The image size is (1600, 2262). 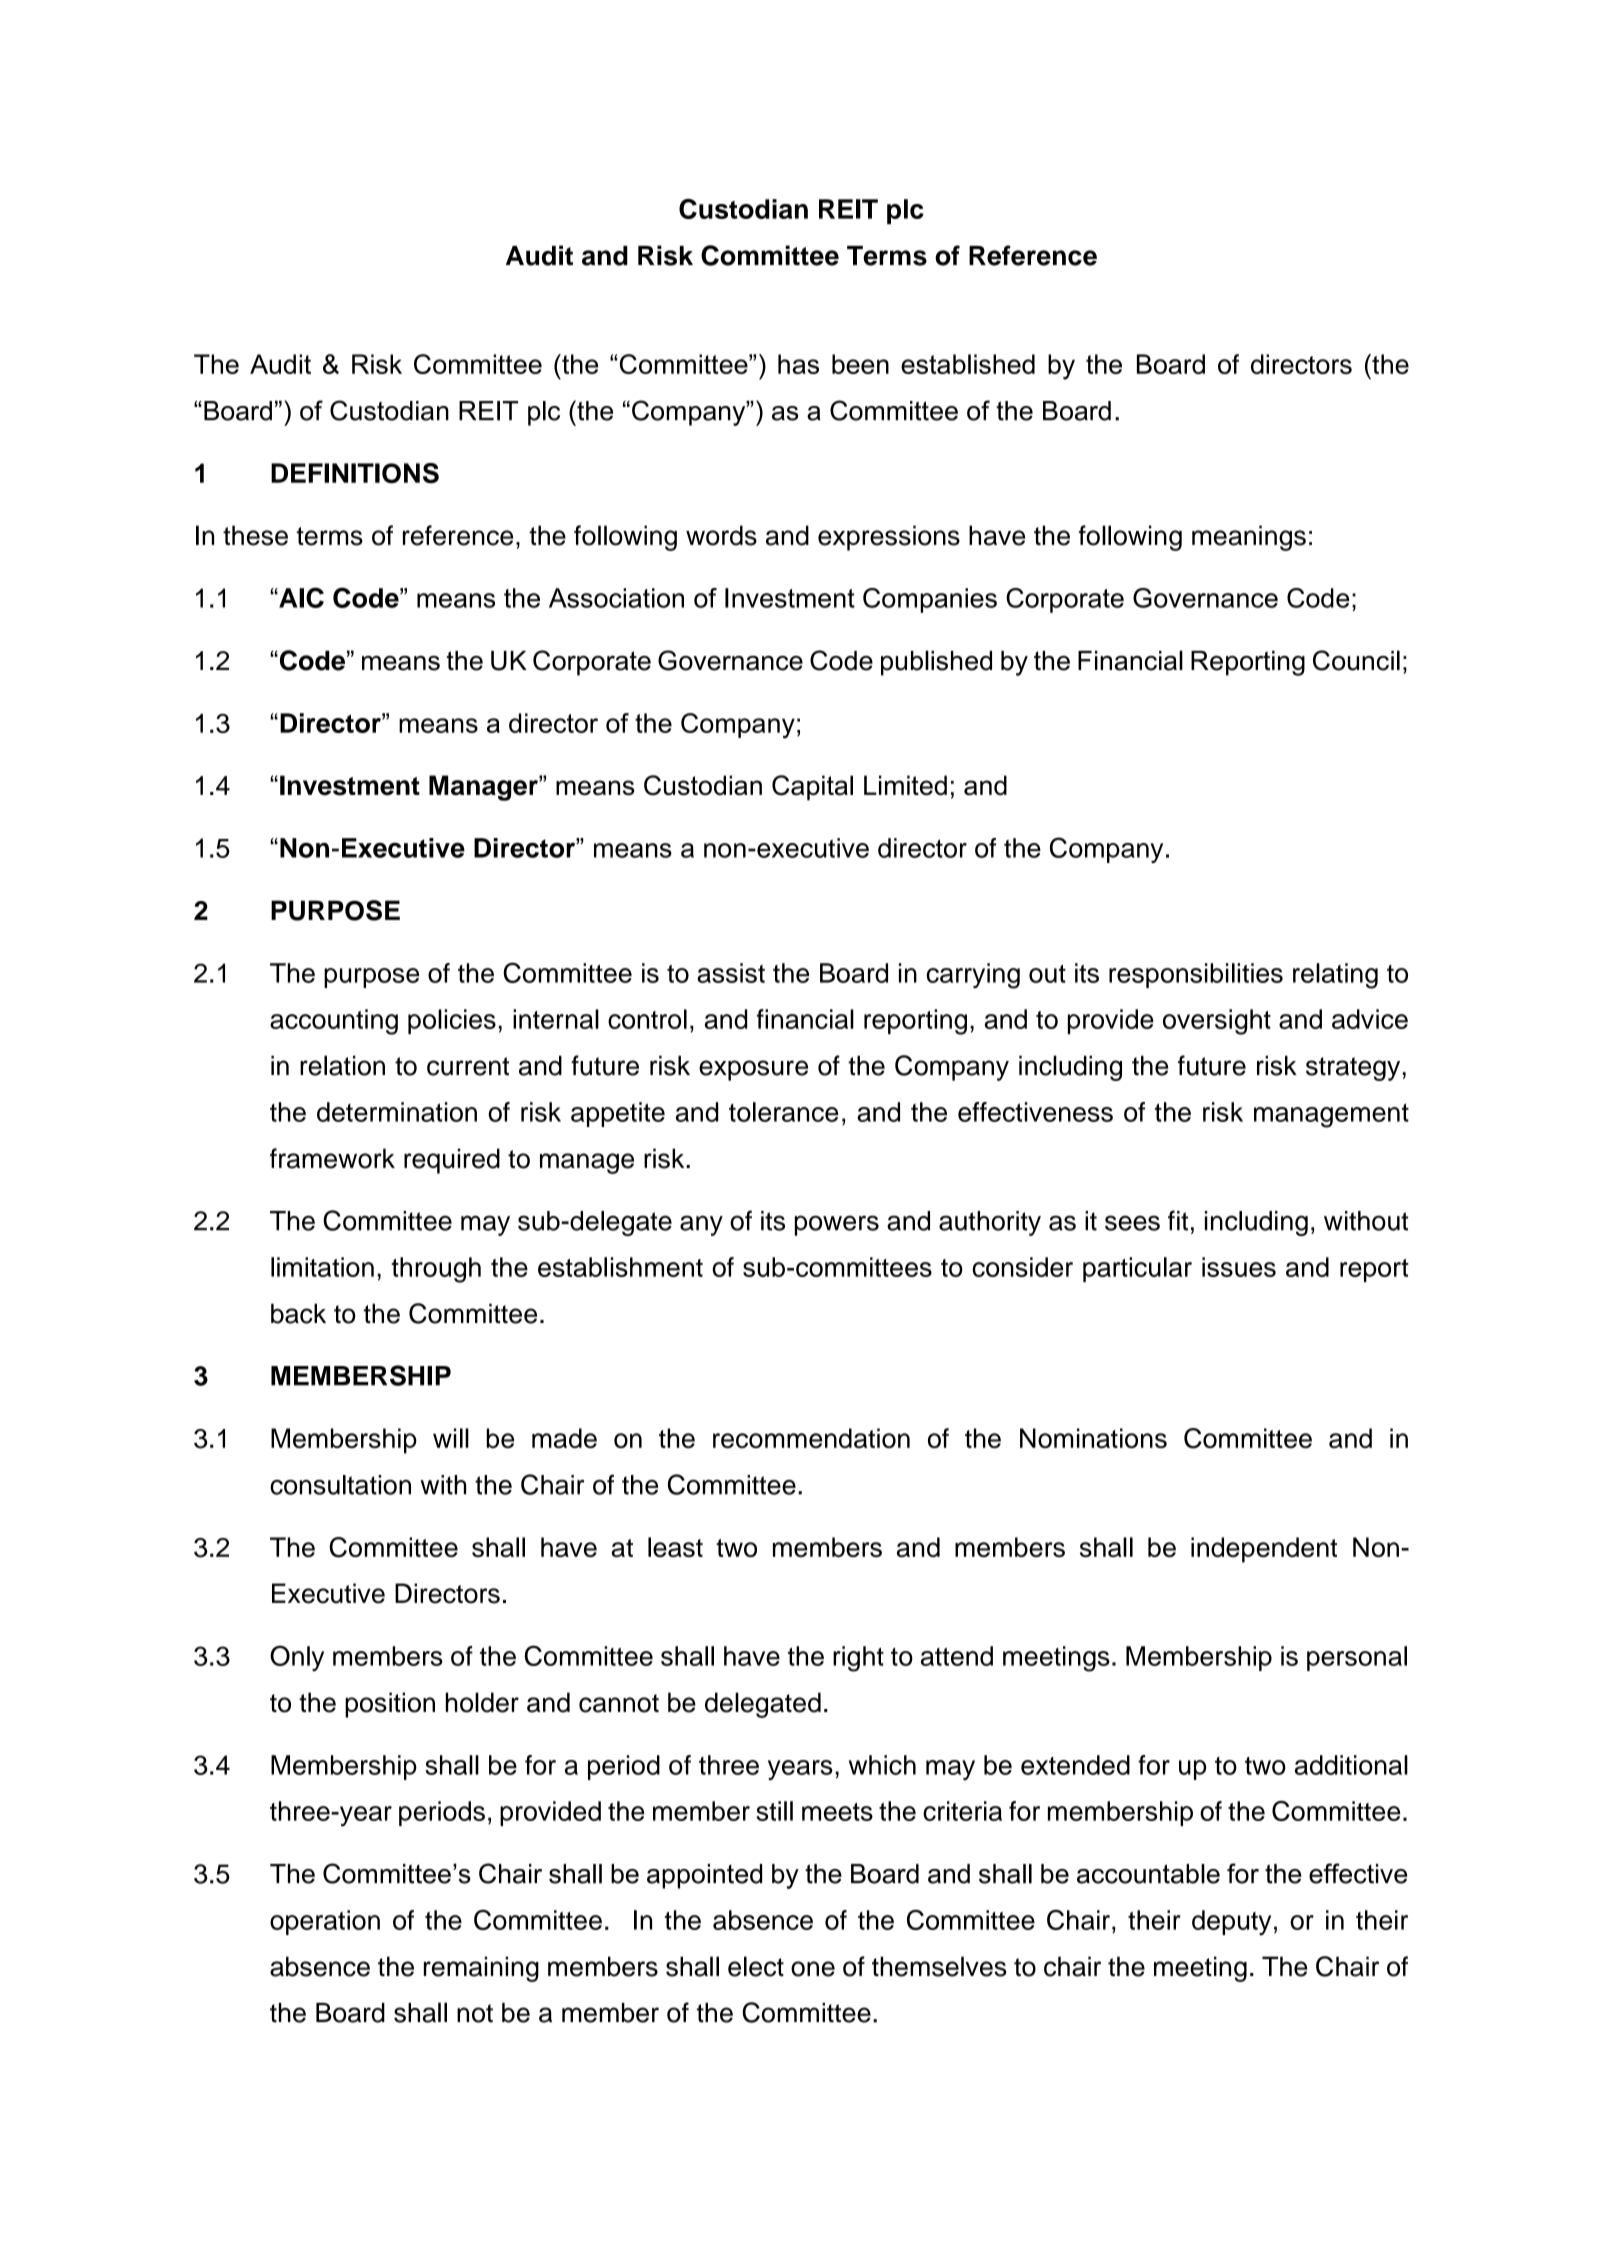 What do you see at coordinates (675, 1547) in the image?
I see `least` at bounding box center [675, 1547].
